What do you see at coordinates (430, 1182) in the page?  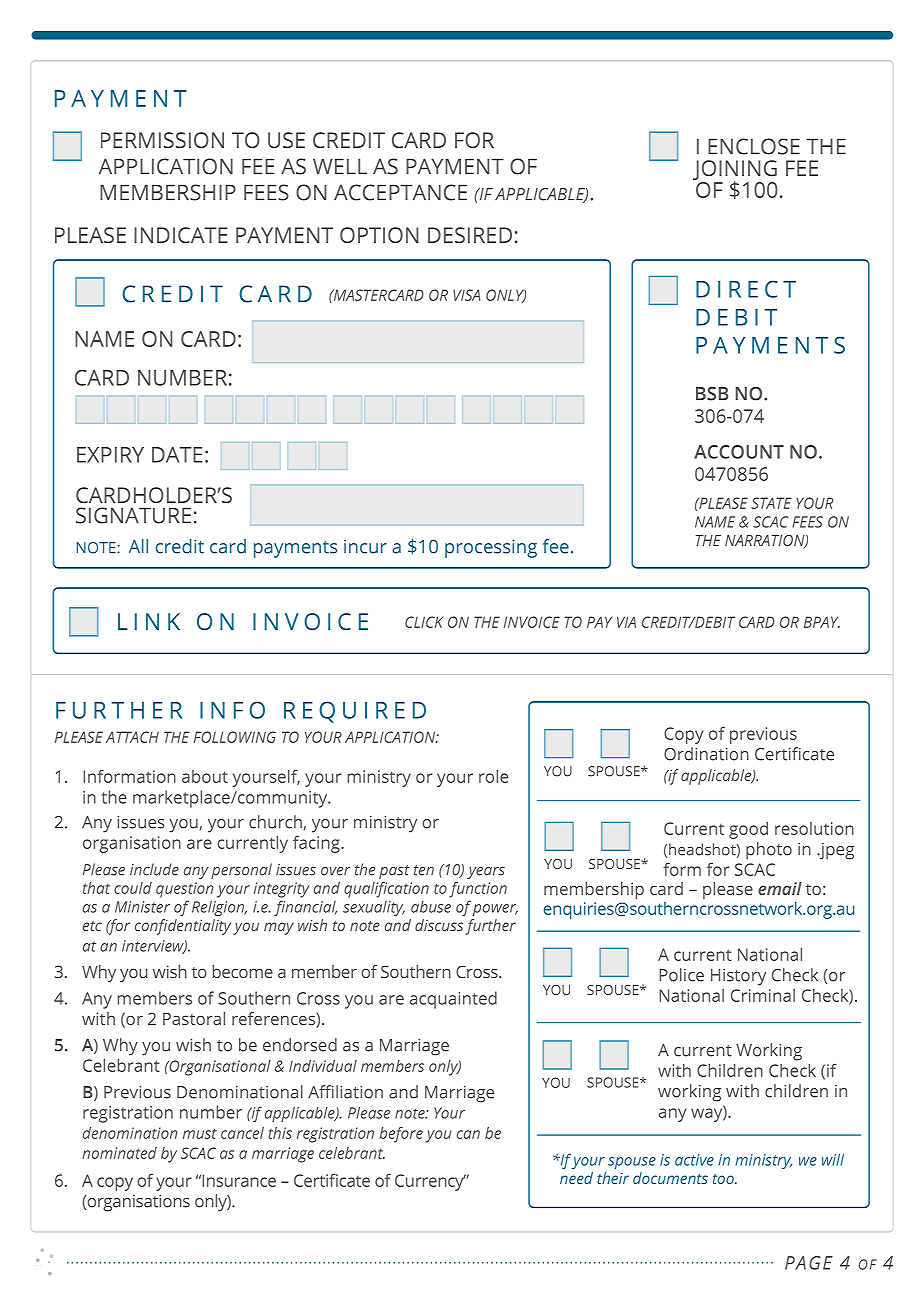 I see `Currency` at bounding box center [430, 1182].
